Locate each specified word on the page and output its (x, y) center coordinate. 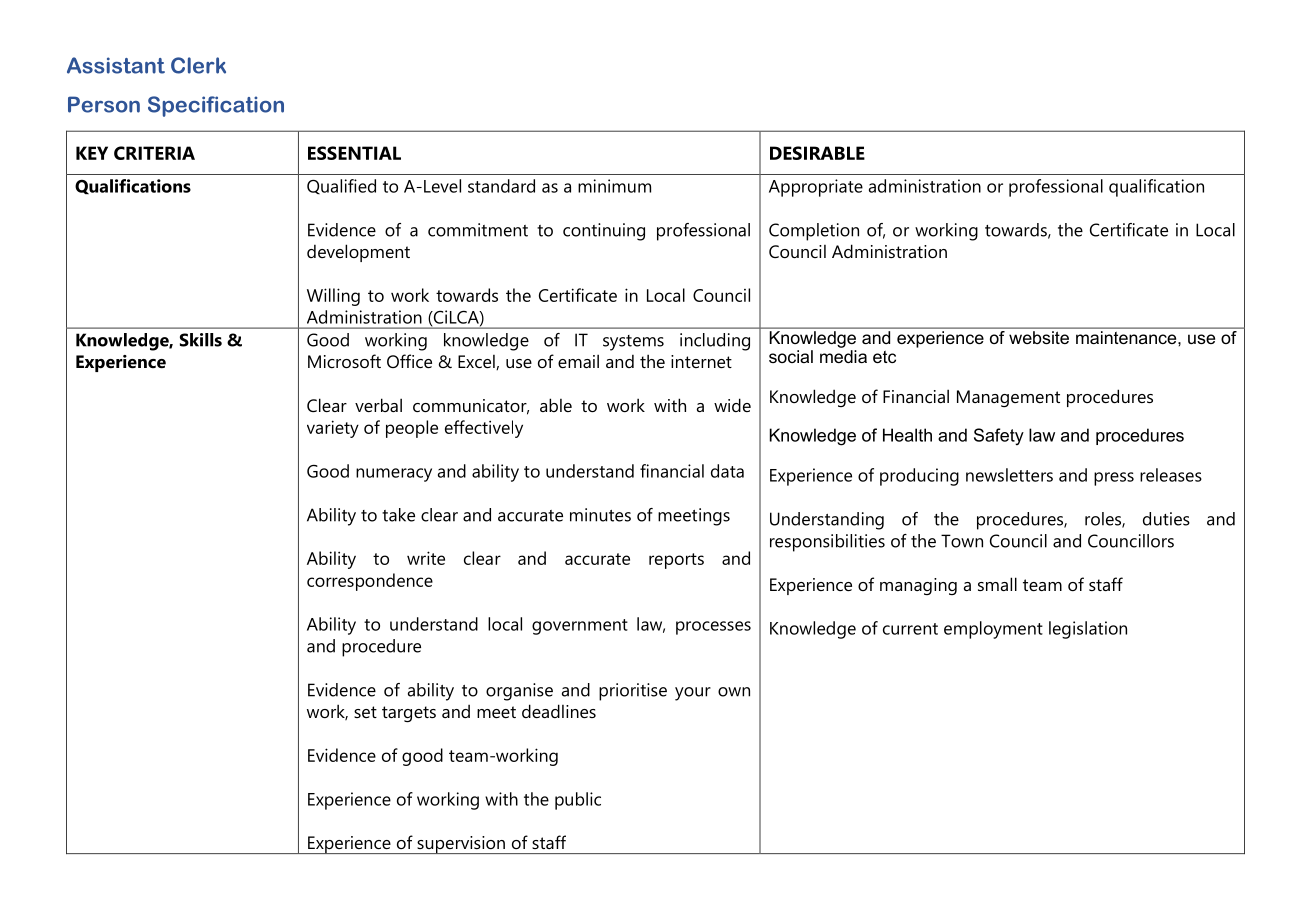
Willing (333, 297)
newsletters (1009, 475)
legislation (1088, 630)
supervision (461, 845)
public (578, 801)
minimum (614, 186)
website (1039, 337)
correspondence (370, 582)
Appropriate (816, 188)
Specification (216, 106)
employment (993, 630)
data (727, 471)
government (580, 627)
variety (333, 429)
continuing (604, 232)
